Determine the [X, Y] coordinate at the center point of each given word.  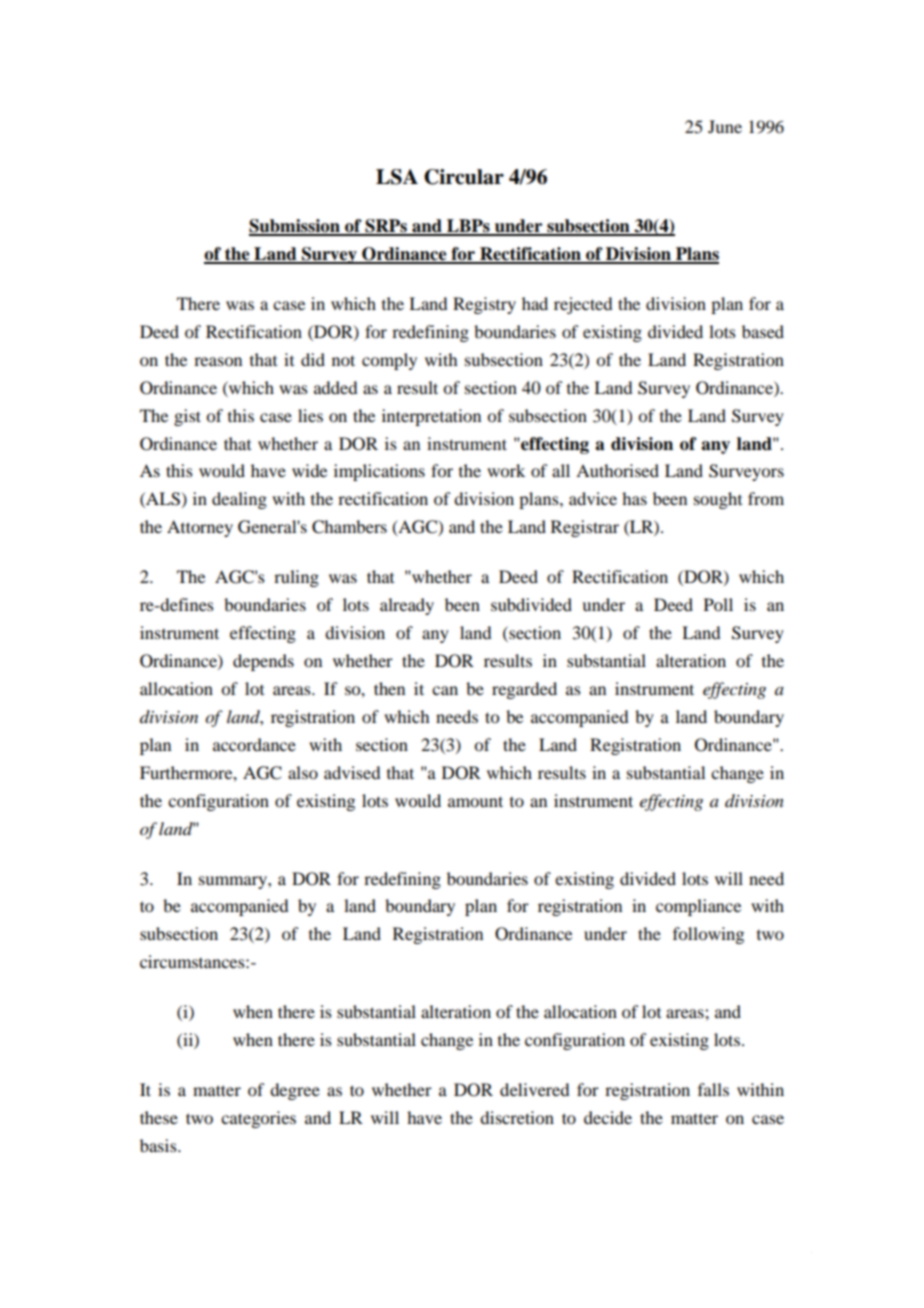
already [407, 606]
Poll [718, 604]
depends [263, 662]
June [725, 126]
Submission [295, 227]
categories [258, 1119]
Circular [464, 177]
